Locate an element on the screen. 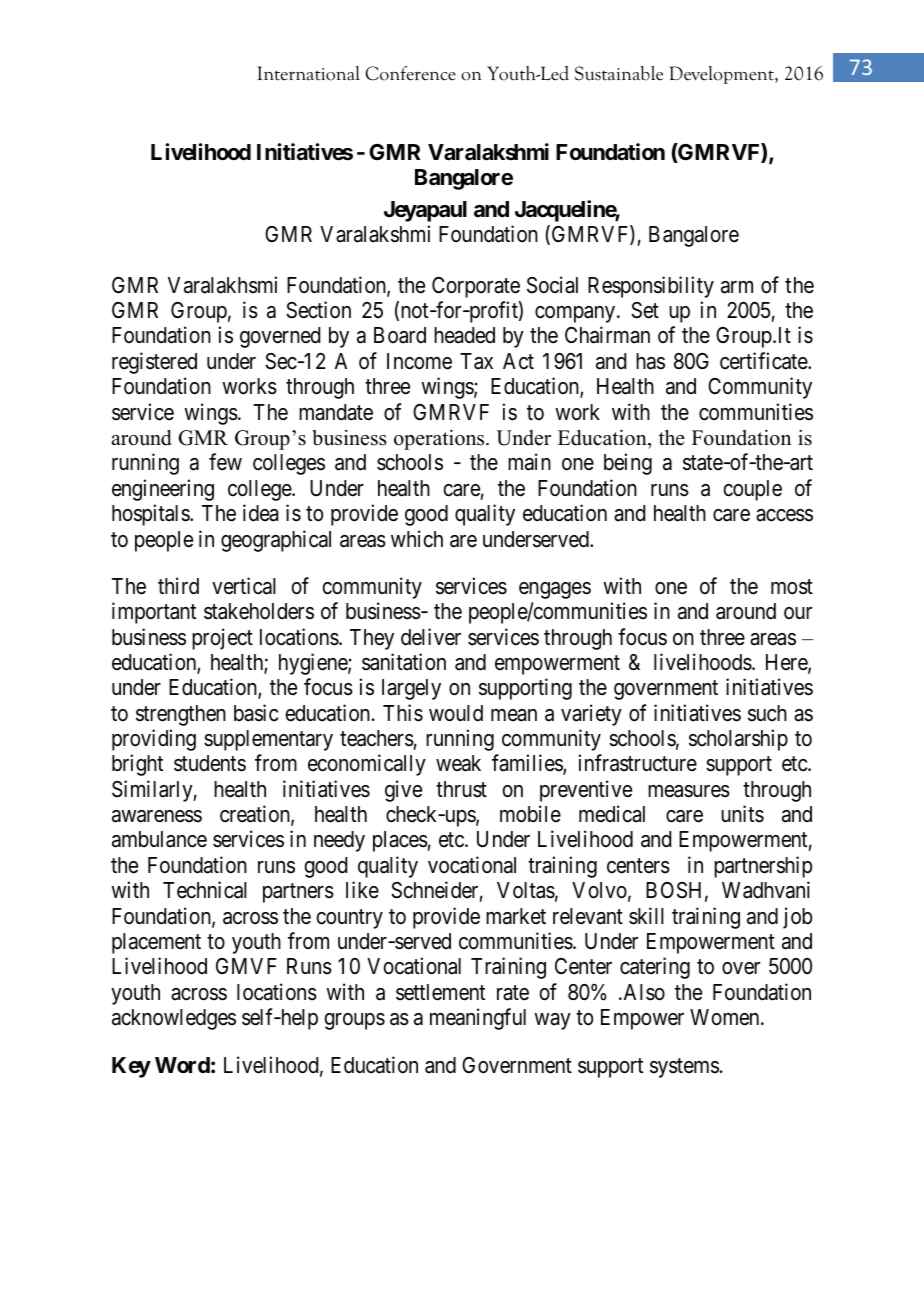  units is located at coordinates (742, 814).
